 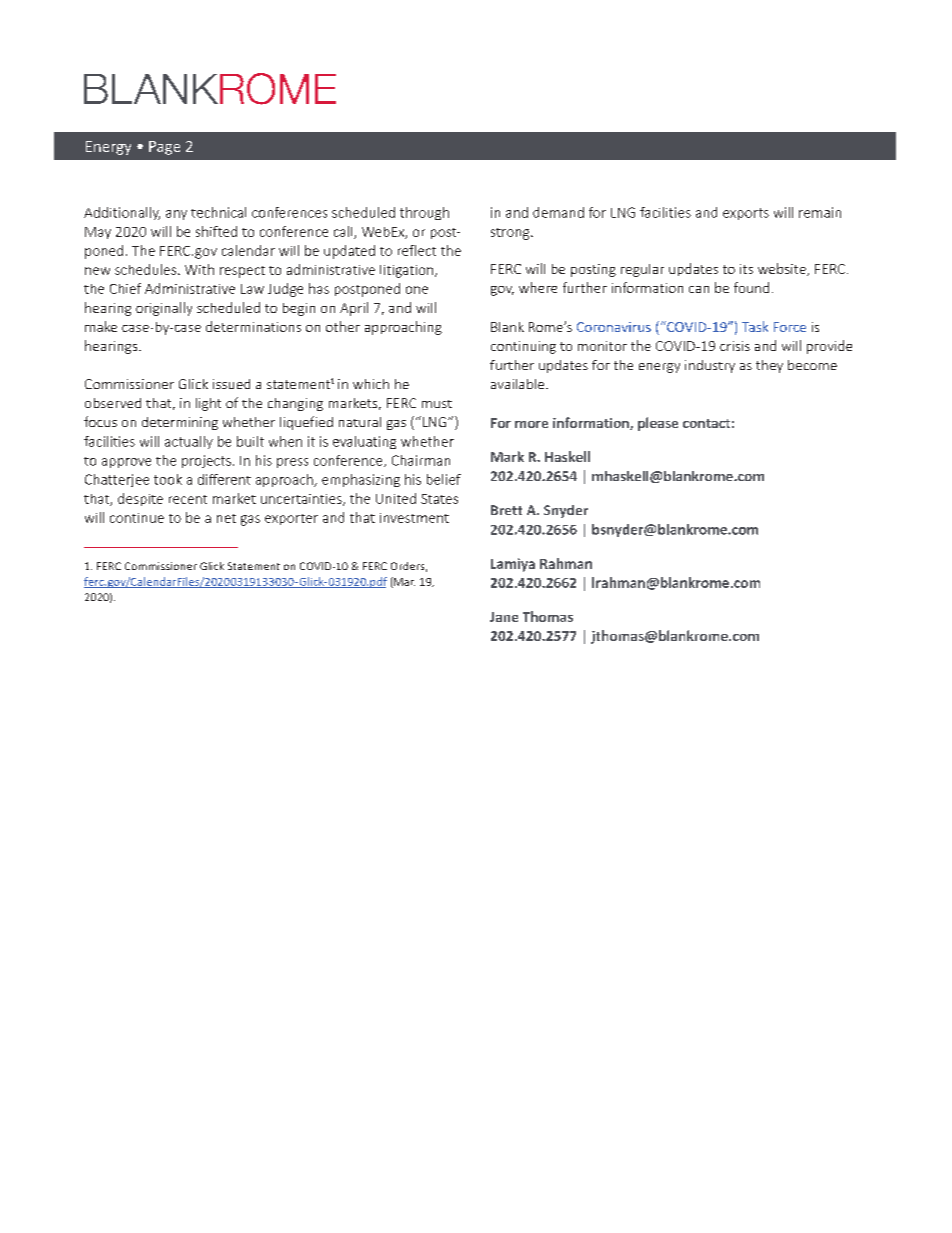 What do you see at coordinates (424, 213) in the screenshot?
I see `through` at bounding box center [424, 213].
